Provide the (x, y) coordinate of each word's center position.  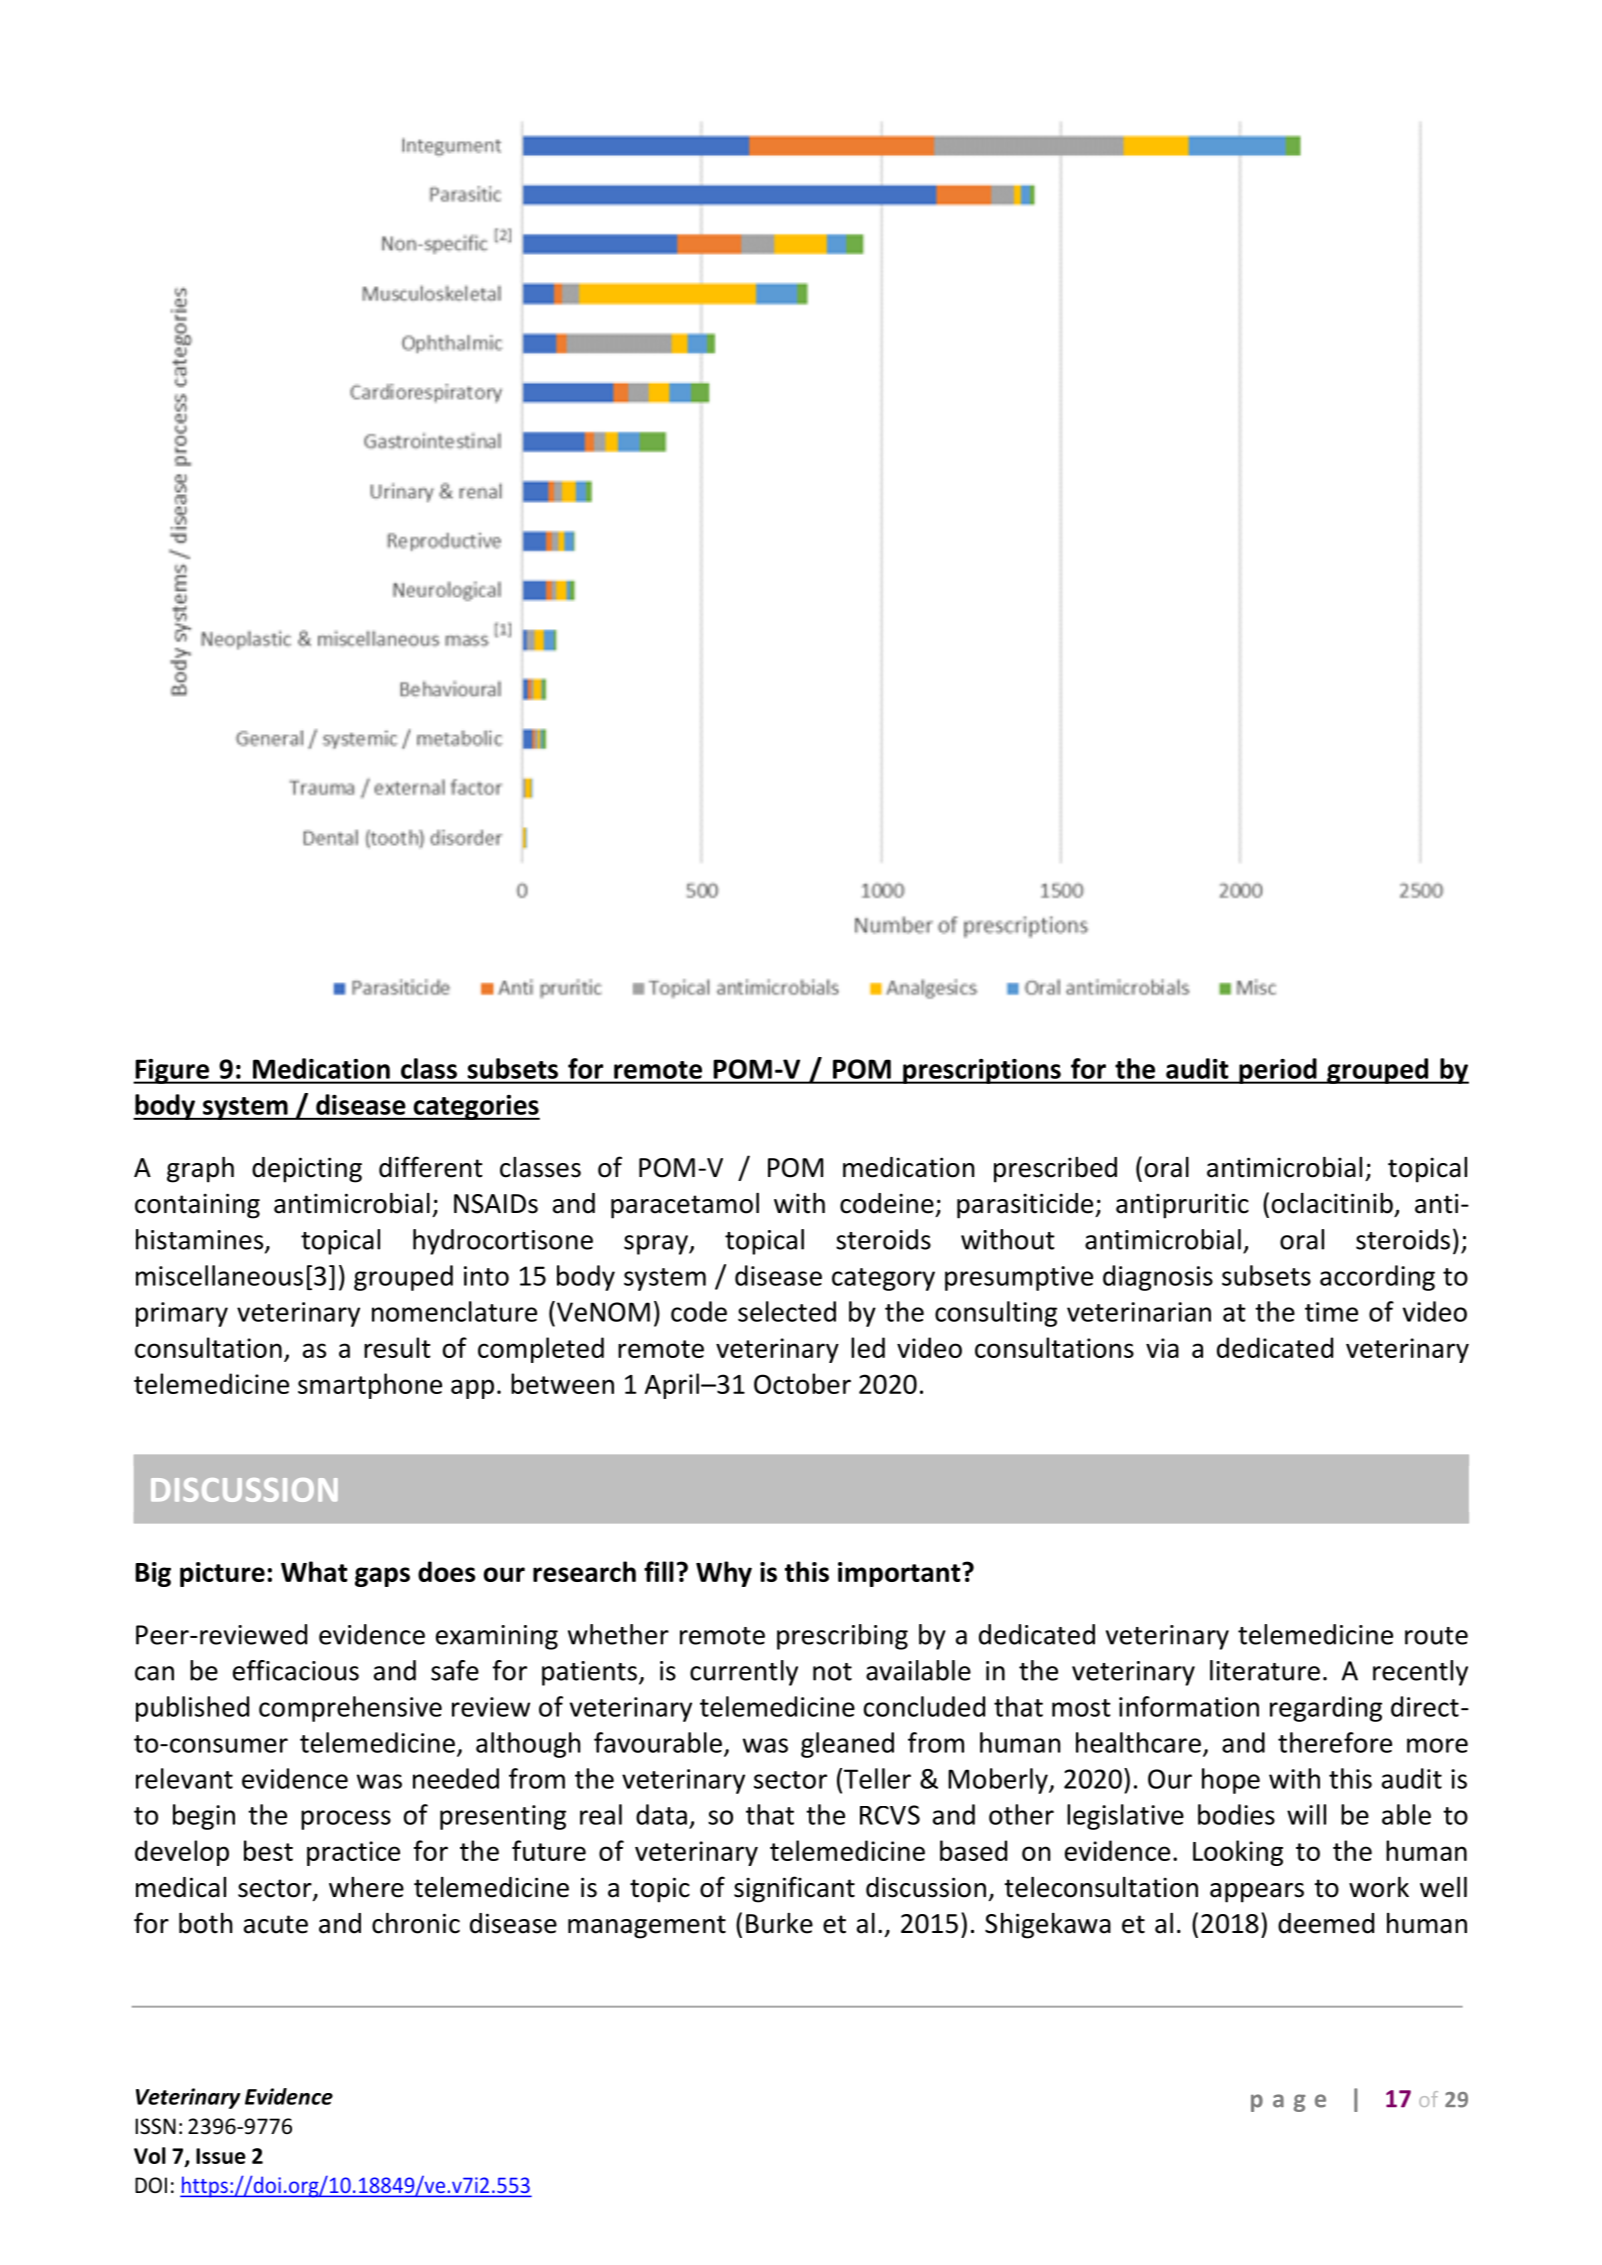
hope (1231, 1781)
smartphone (370, 1386)
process (346, 1820)
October (802, 1383)
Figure (172, 1071)
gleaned (847, 1745)
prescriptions (982, 1071)
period (1278, 1071)
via (1162, 1348)
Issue (221, 2156)
